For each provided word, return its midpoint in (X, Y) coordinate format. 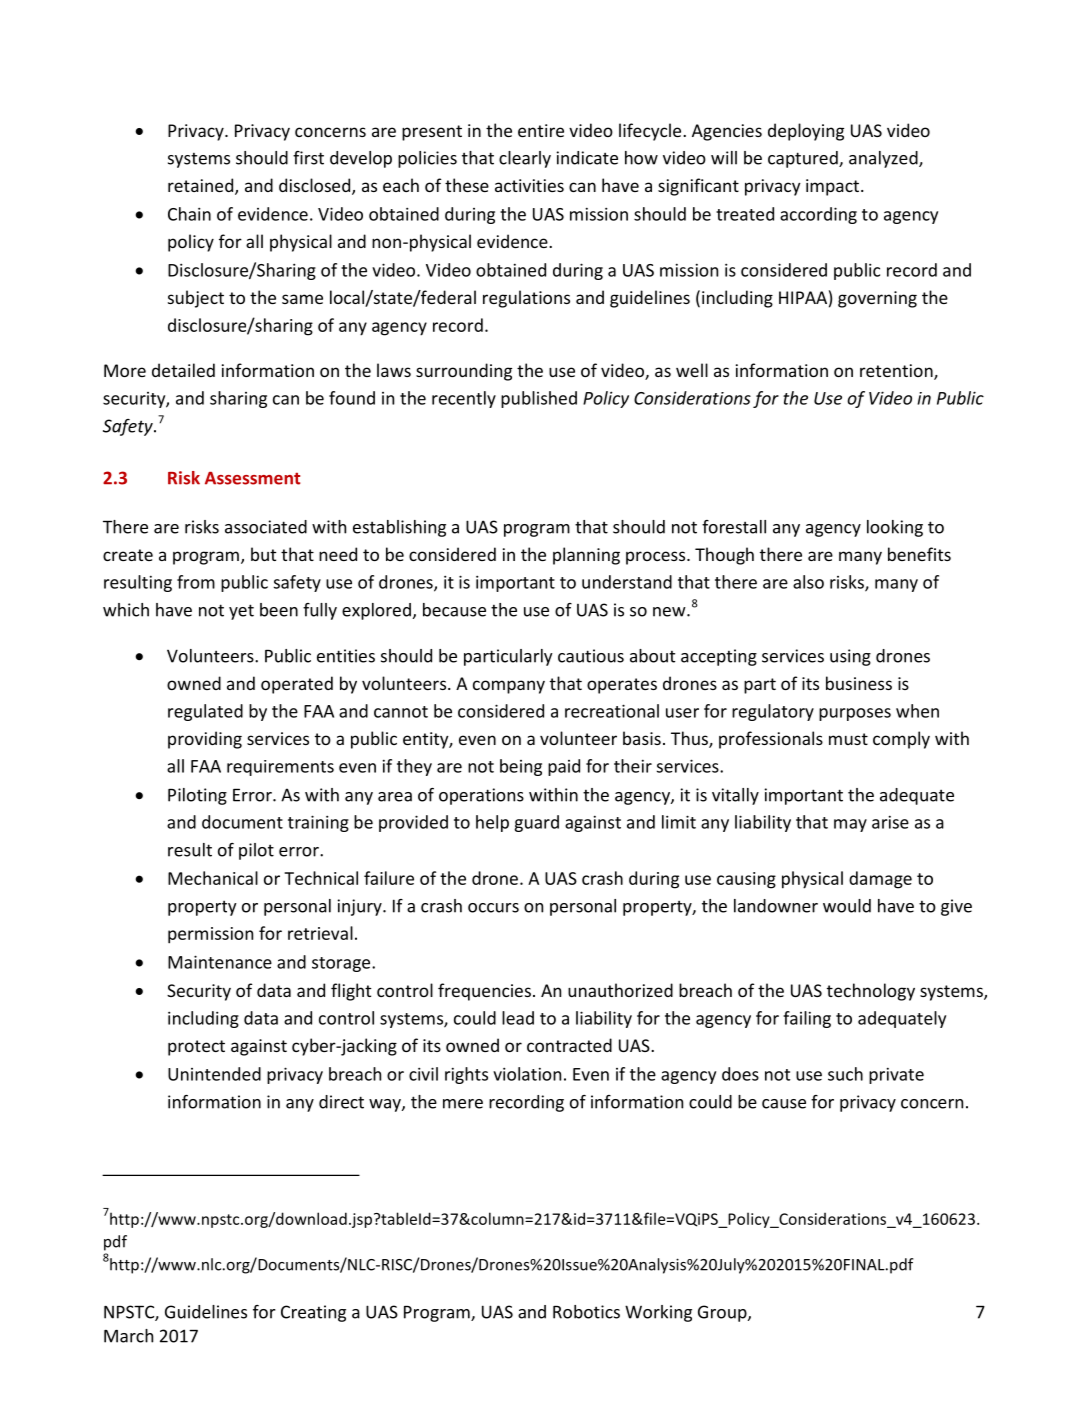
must (848, 739)
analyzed (884, 159)
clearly (525, 159)
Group (723, 1313)
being (521, 767)
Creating (313, 1313)
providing (205, 740)
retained (202, 186)
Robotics (586, 1312)
